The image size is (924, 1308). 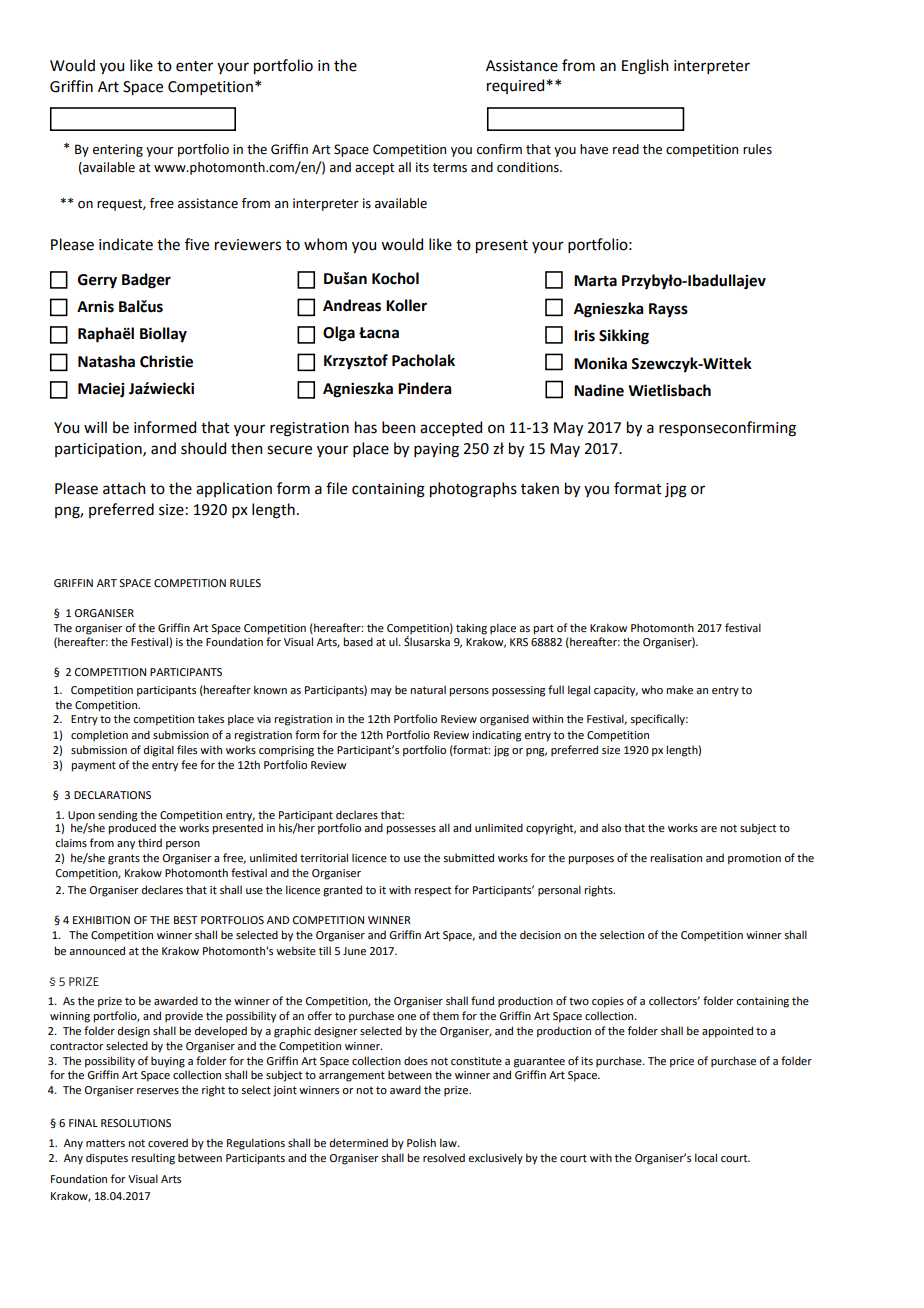 I want to click on also, so click(x=611, y=827).
